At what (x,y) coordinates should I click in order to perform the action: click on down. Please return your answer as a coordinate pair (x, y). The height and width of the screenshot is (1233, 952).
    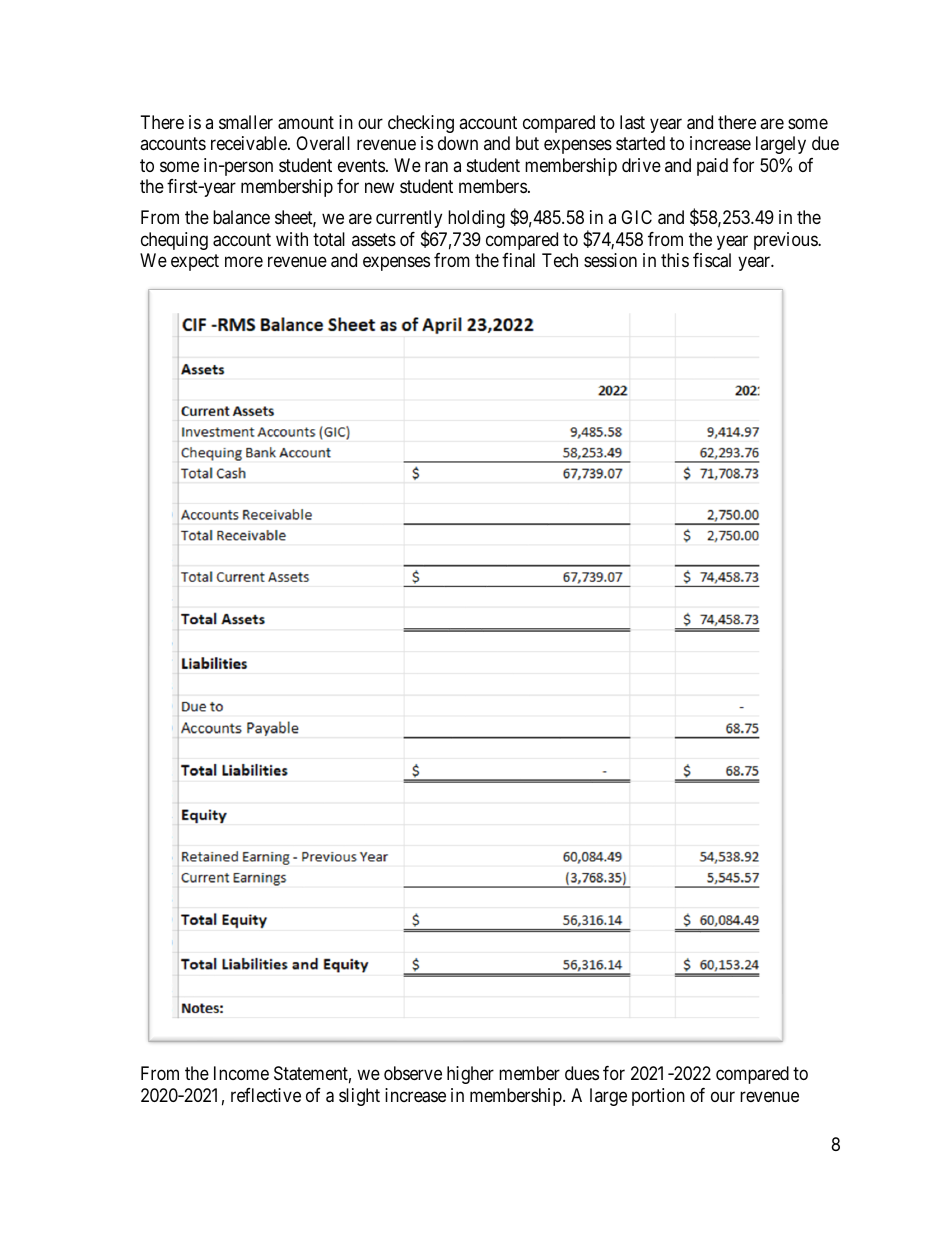
    Looking at the image, I should click on (458, 143).
